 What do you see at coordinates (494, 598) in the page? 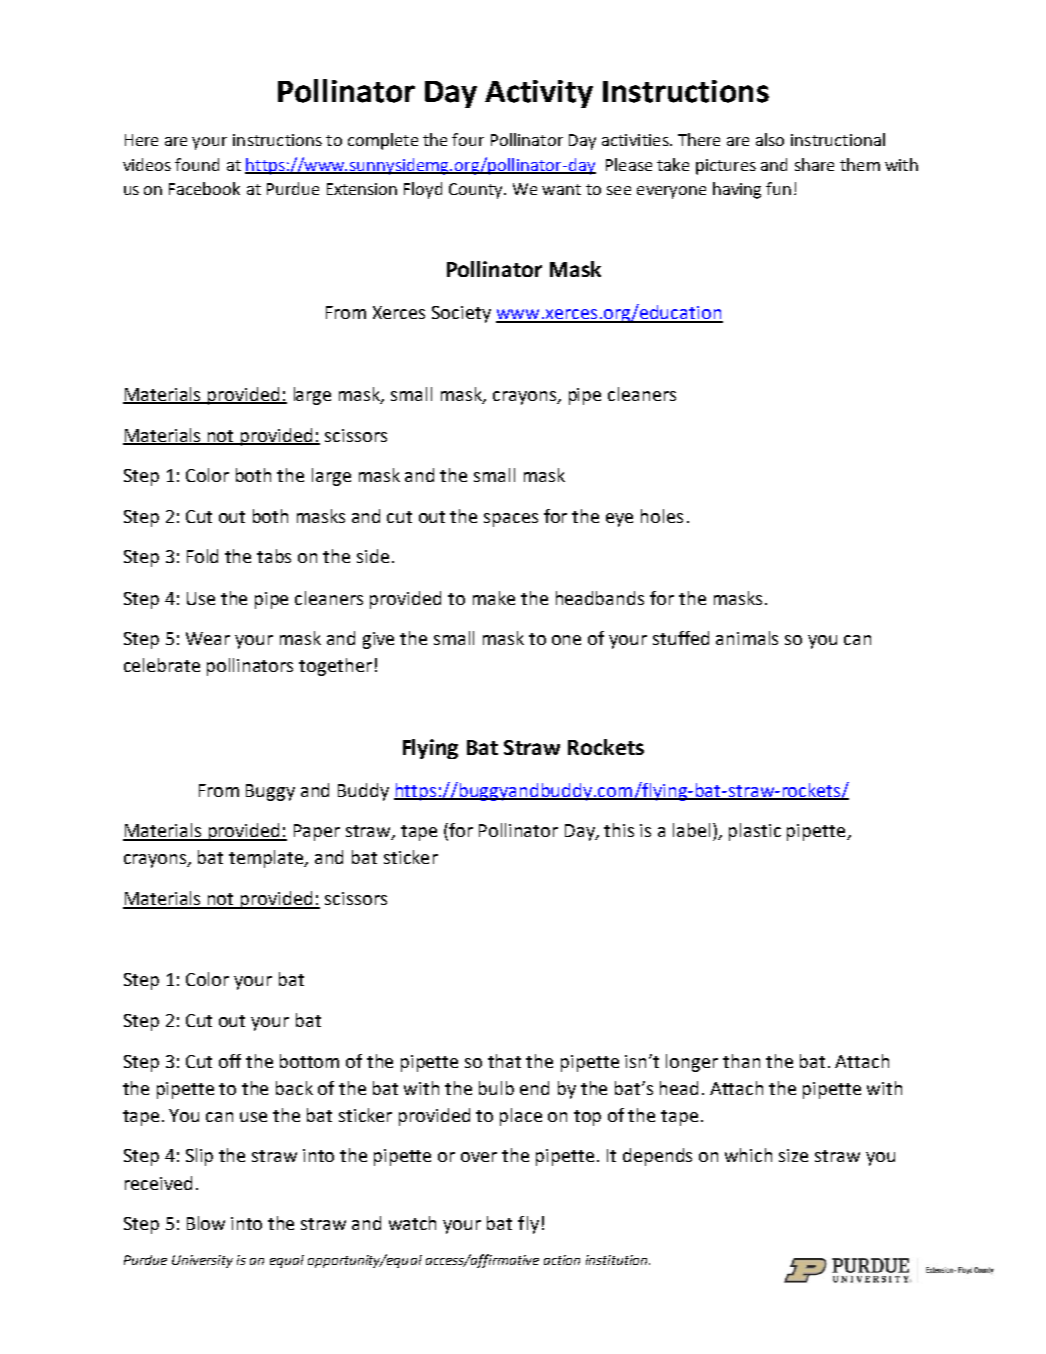
I see `make` at bounding box center [494, 598].
